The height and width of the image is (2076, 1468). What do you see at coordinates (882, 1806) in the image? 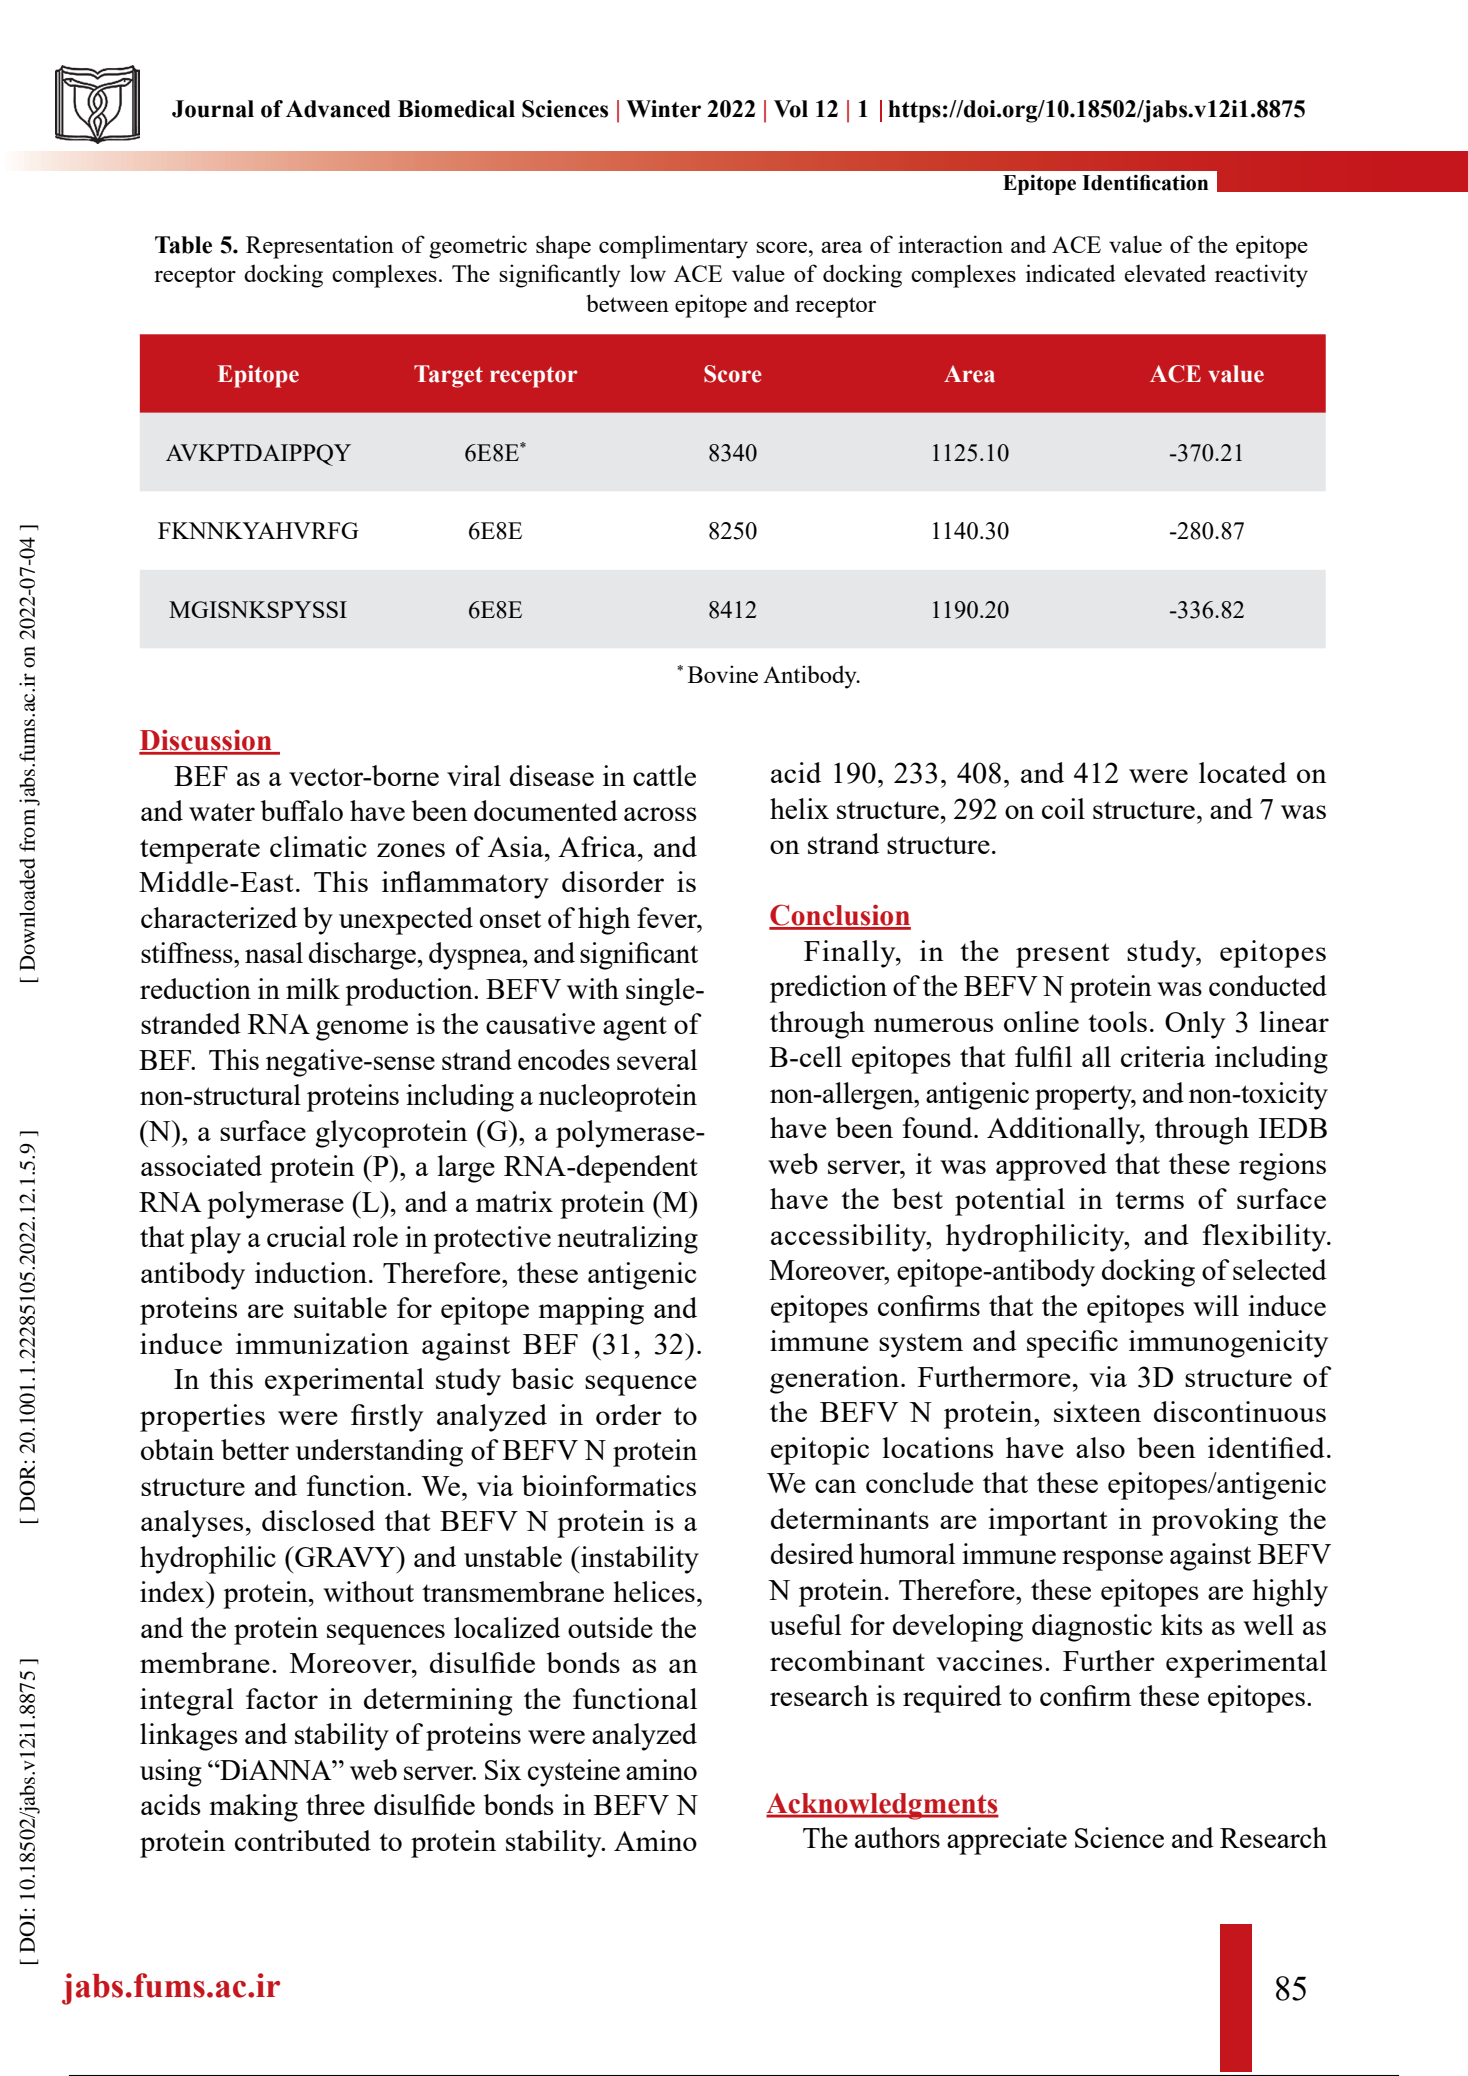
I see `Acknowledgments` at bounding box center [882, 1806].
